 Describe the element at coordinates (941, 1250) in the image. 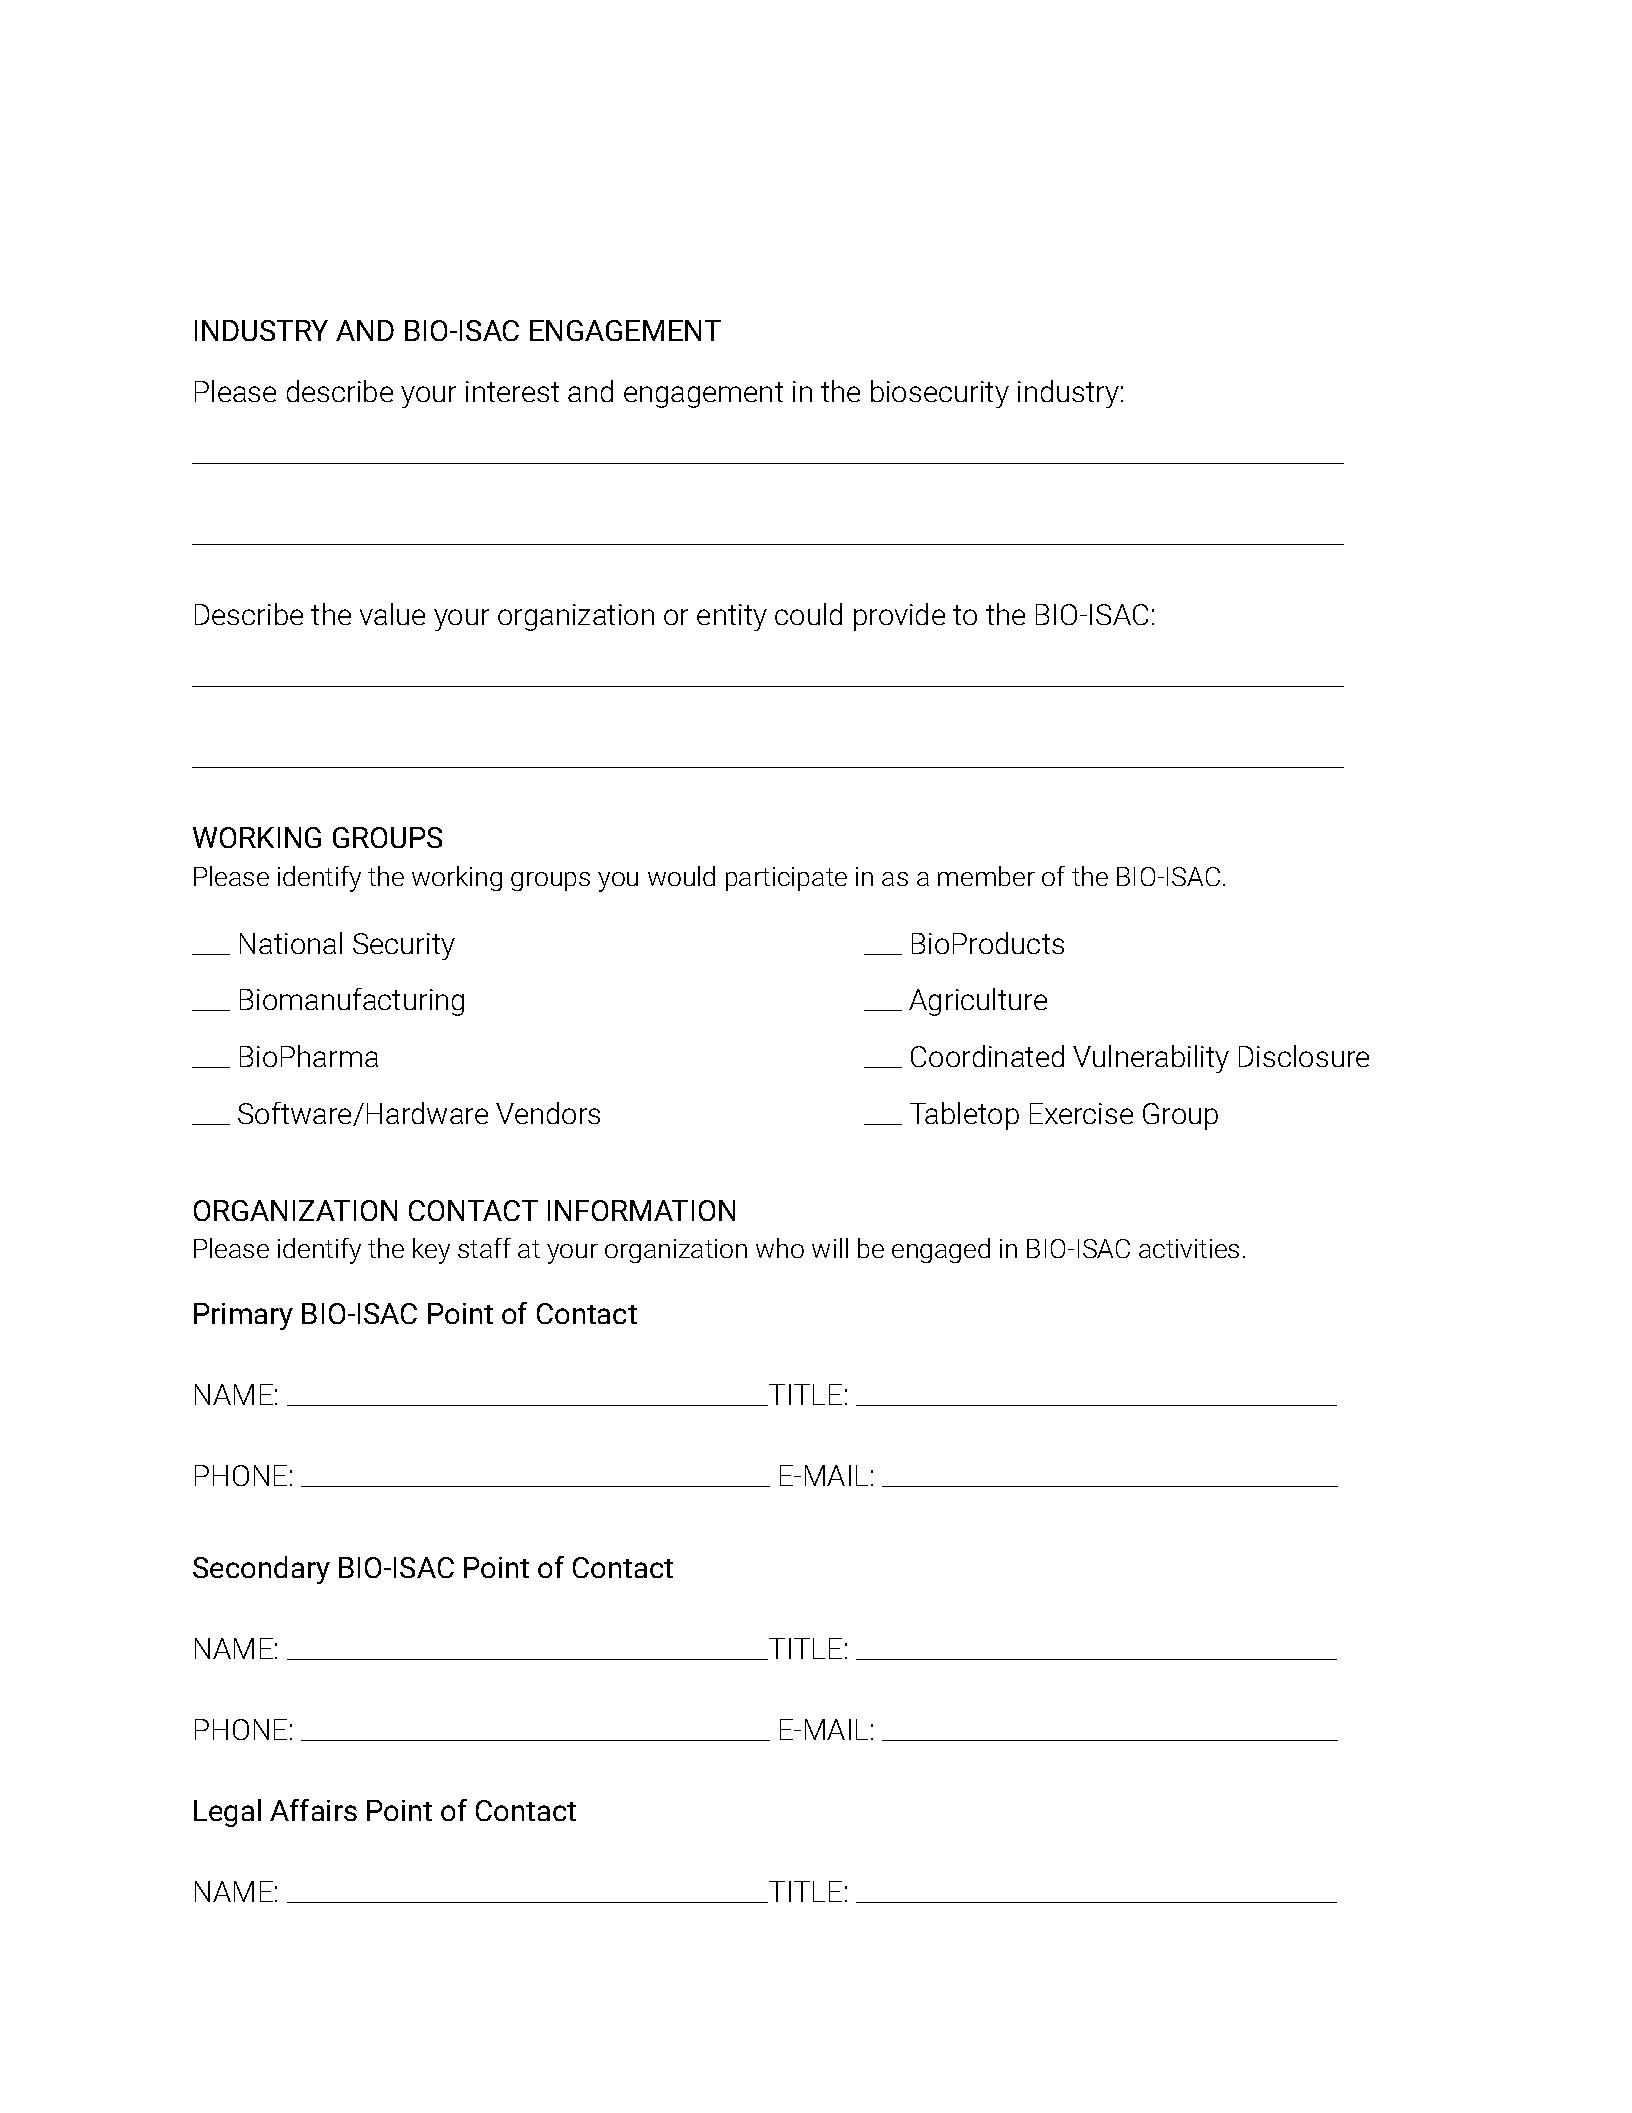

I see `engaged` at that location.
